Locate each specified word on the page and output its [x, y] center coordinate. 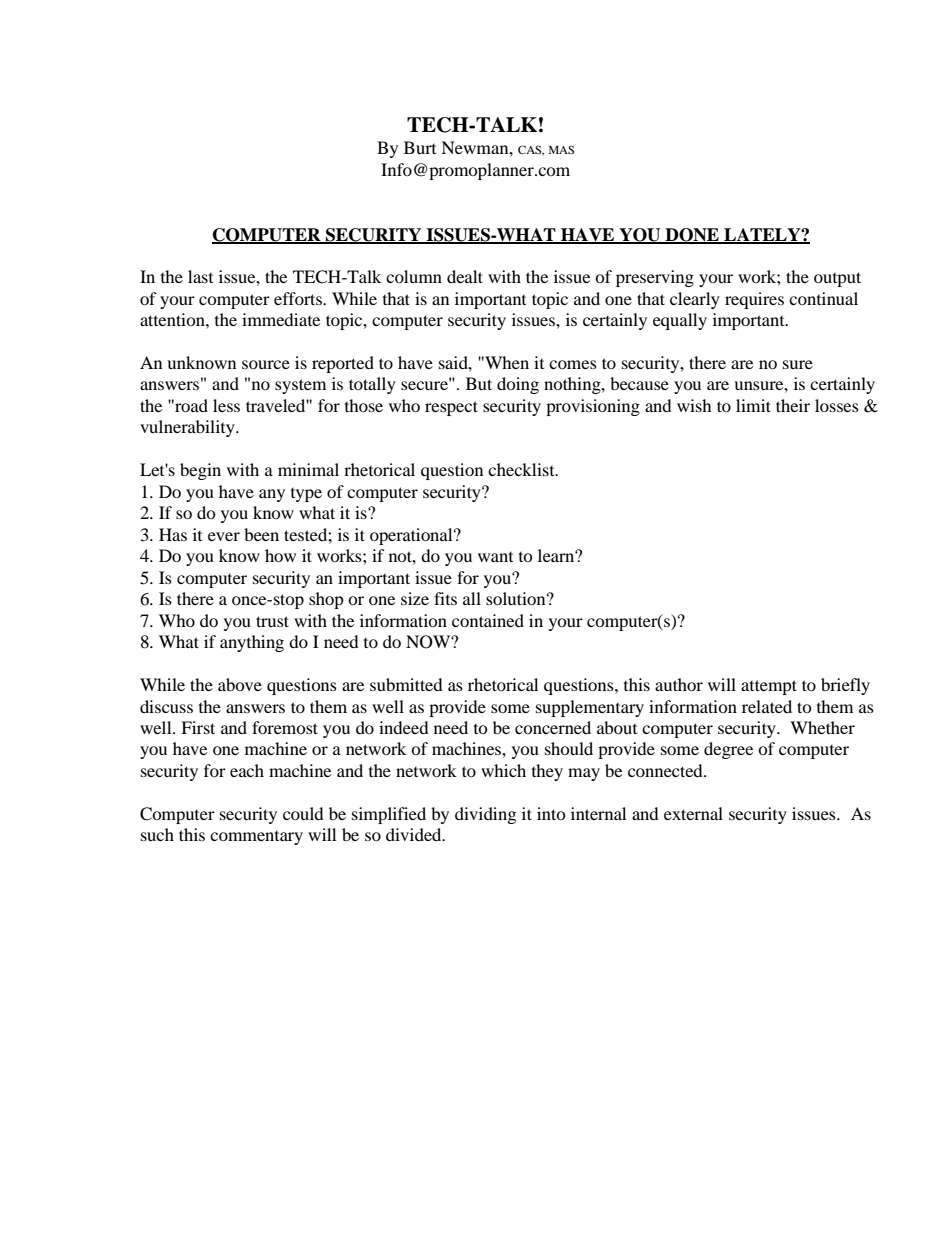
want [495, 557]
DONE [692, 235]
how [280, 555]
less [226, 405]
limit [753, 405]
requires [754, 300]
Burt [420, 147]
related [767, 706]
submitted [406, 684]
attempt [769, 687]
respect [451, 408]
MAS [561, 149]
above [240, 684]
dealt [465, 276]
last [200, 276]
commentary [256, 838]
